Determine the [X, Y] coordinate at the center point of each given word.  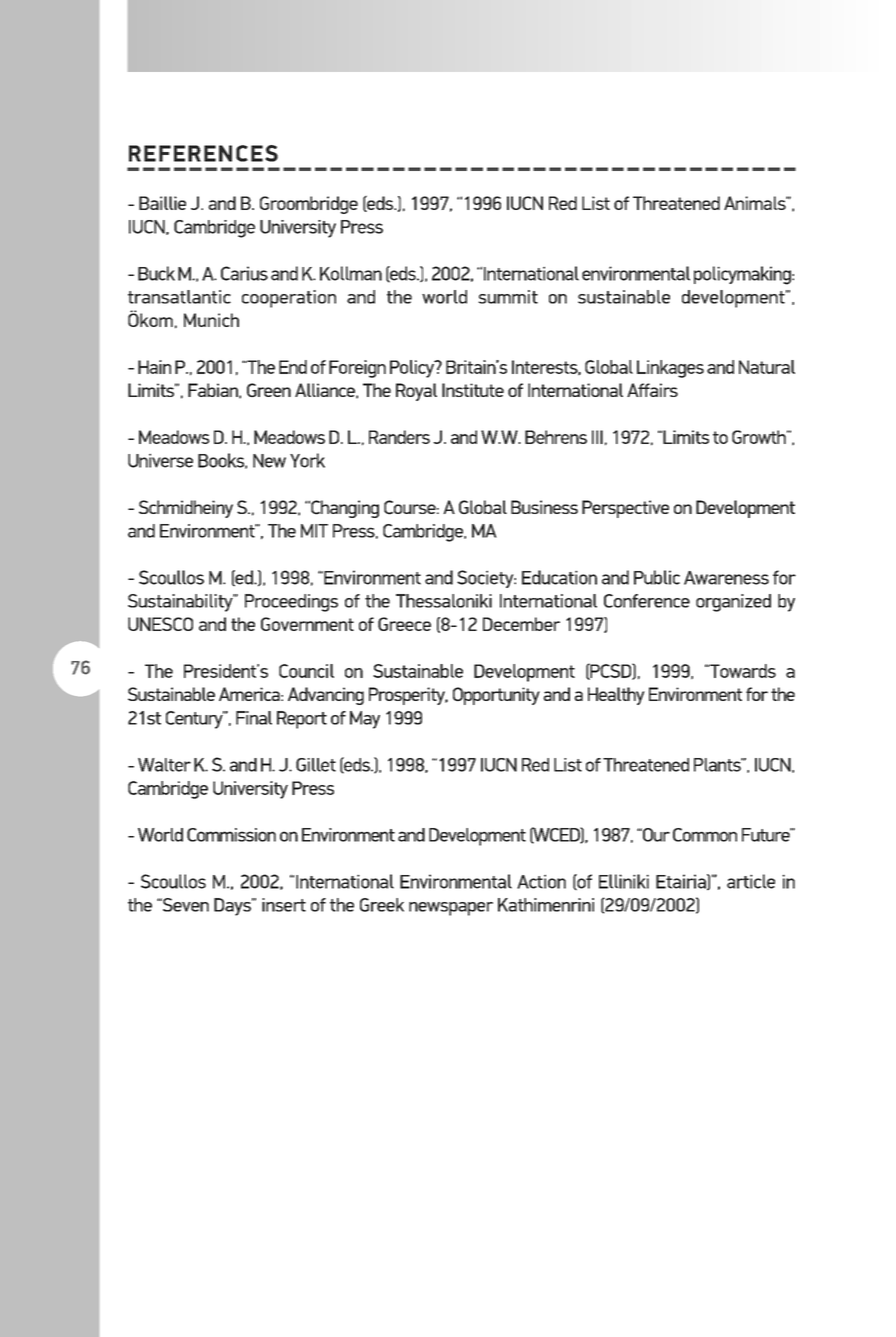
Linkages [670, 369]
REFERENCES [203, 153]
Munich [211, 320]
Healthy [616, 696]
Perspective [625, 509]
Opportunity [496, 696]
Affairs [652, 390]
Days [233, 907]
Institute [473, 390]
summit [508, 297]
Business [544, 507]
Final [254, 718]
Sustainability [181, 603]
